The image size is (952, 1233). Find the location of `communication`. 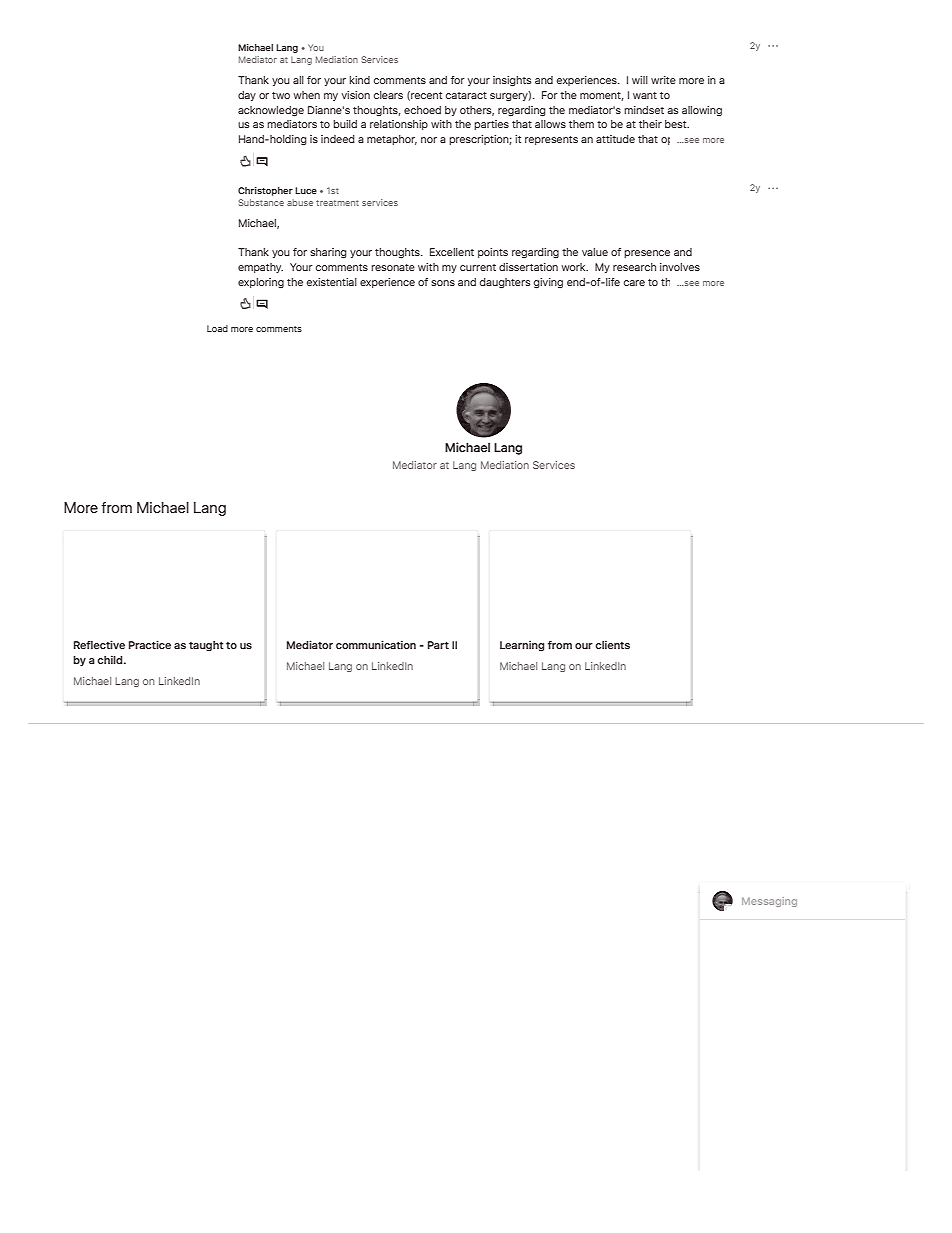

communication is located at coordinates (376, 644).
